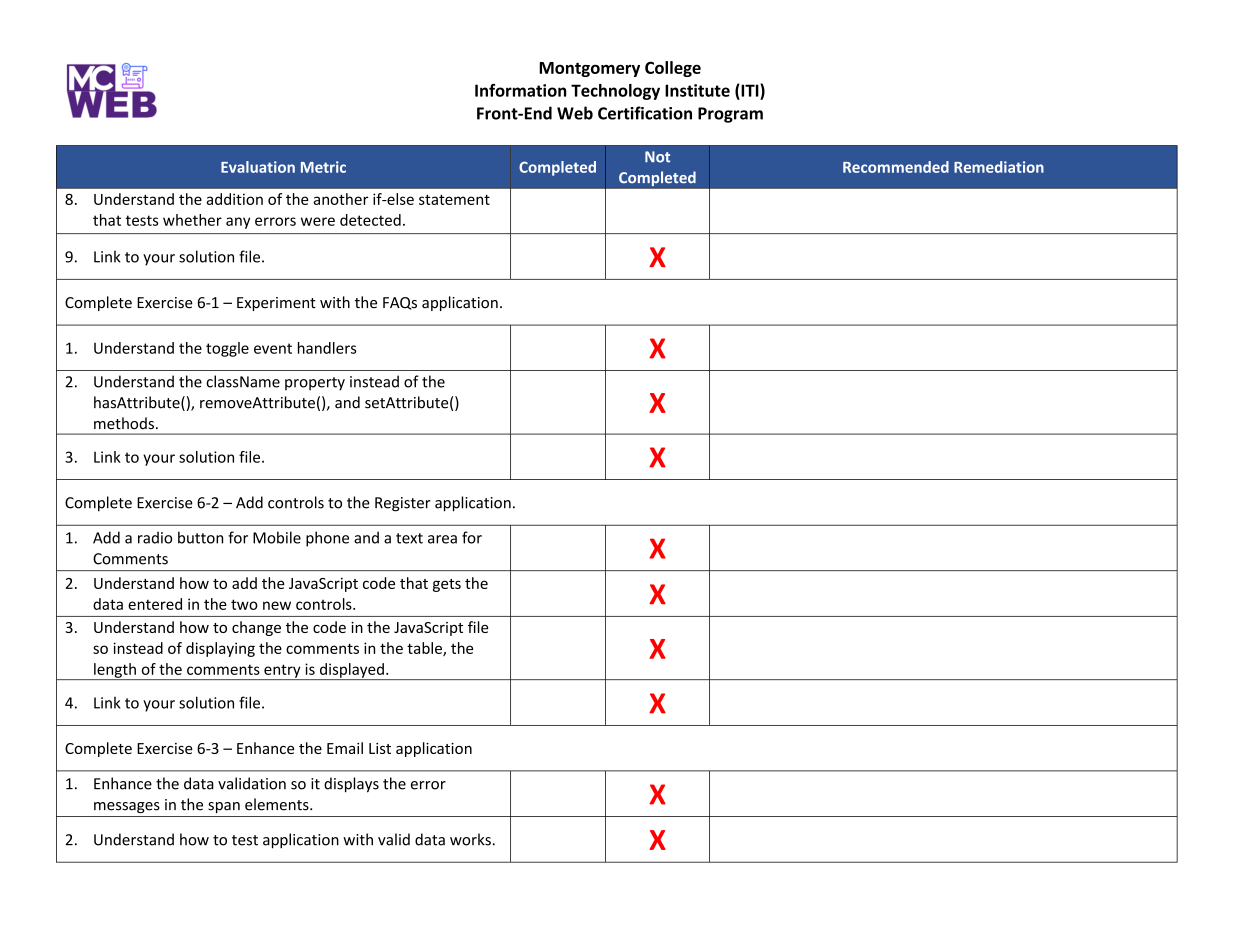 The height and width of the page is (952, 1233). What do you see at coordinates (220, 649) in the page?
I see `displaying` at bounding box center [220, 649].
